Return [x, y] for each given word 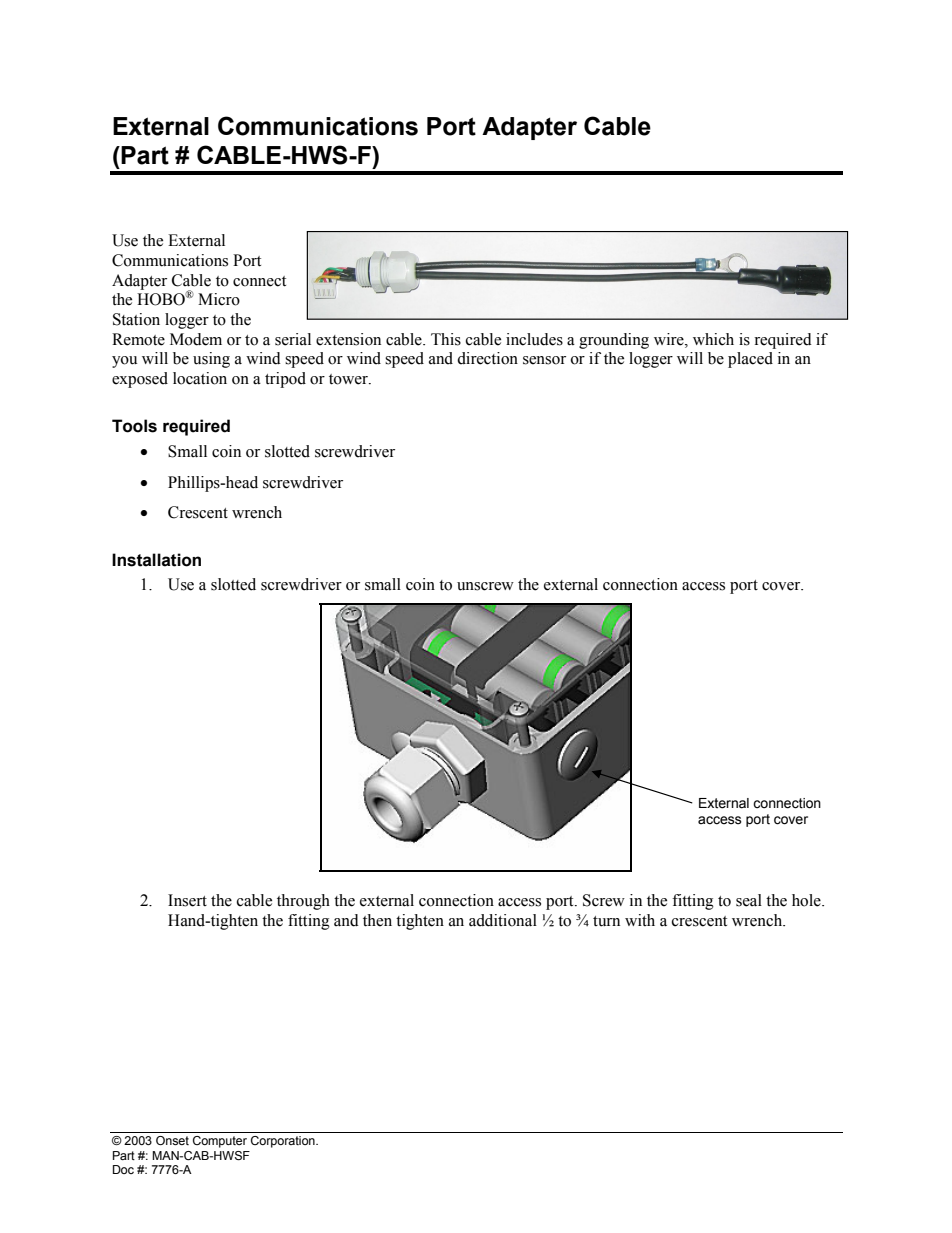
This [446, 339]
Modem [196, 339]
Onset [172, 1140]
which [713, 339]
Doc [123, 1169]
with [640, 920]
